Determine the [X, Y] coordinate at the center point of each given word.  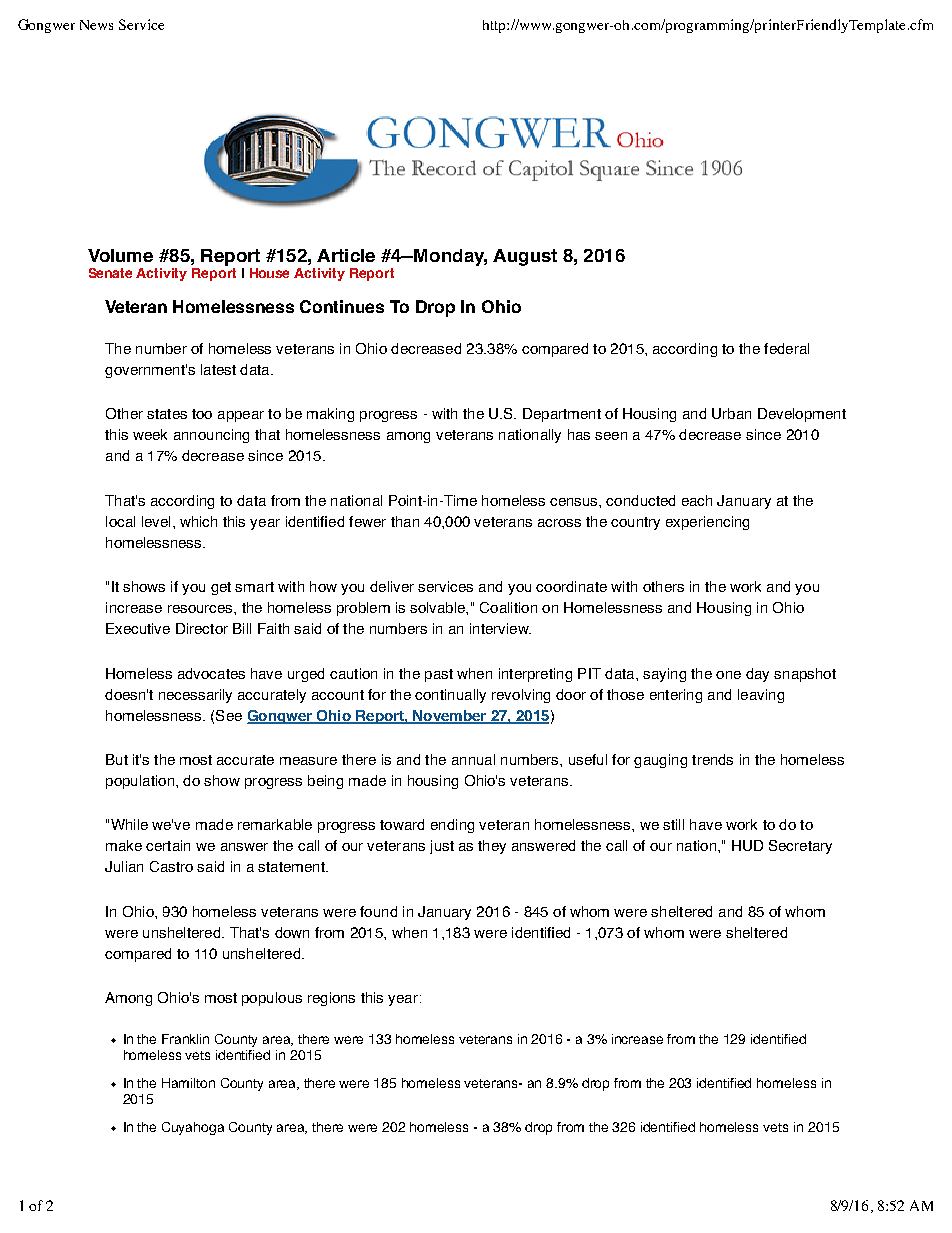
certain [168, 845]
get [221, 588]
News [96, 25]
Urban [731, 413]
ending [452, 826]
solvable [438, 607]
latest [218, 369]
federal [786, 348]
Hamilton [188, 1083]
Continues [342, 306]
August [525, 257]
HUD [747, 845]
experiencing [707, 523]
